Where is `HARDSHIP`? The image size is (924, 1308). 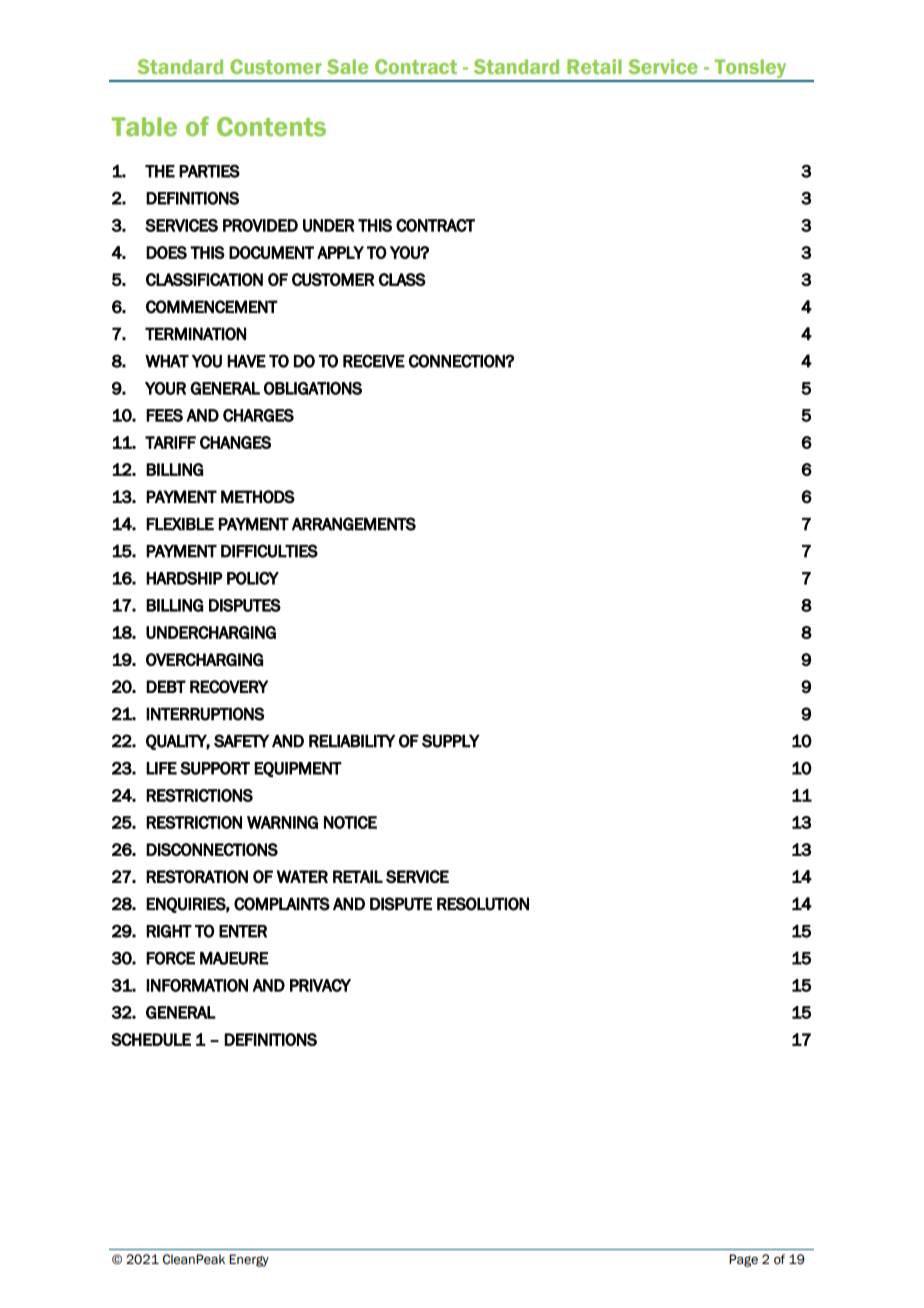
HARDSHIP is located at coordinates (184, 578).
